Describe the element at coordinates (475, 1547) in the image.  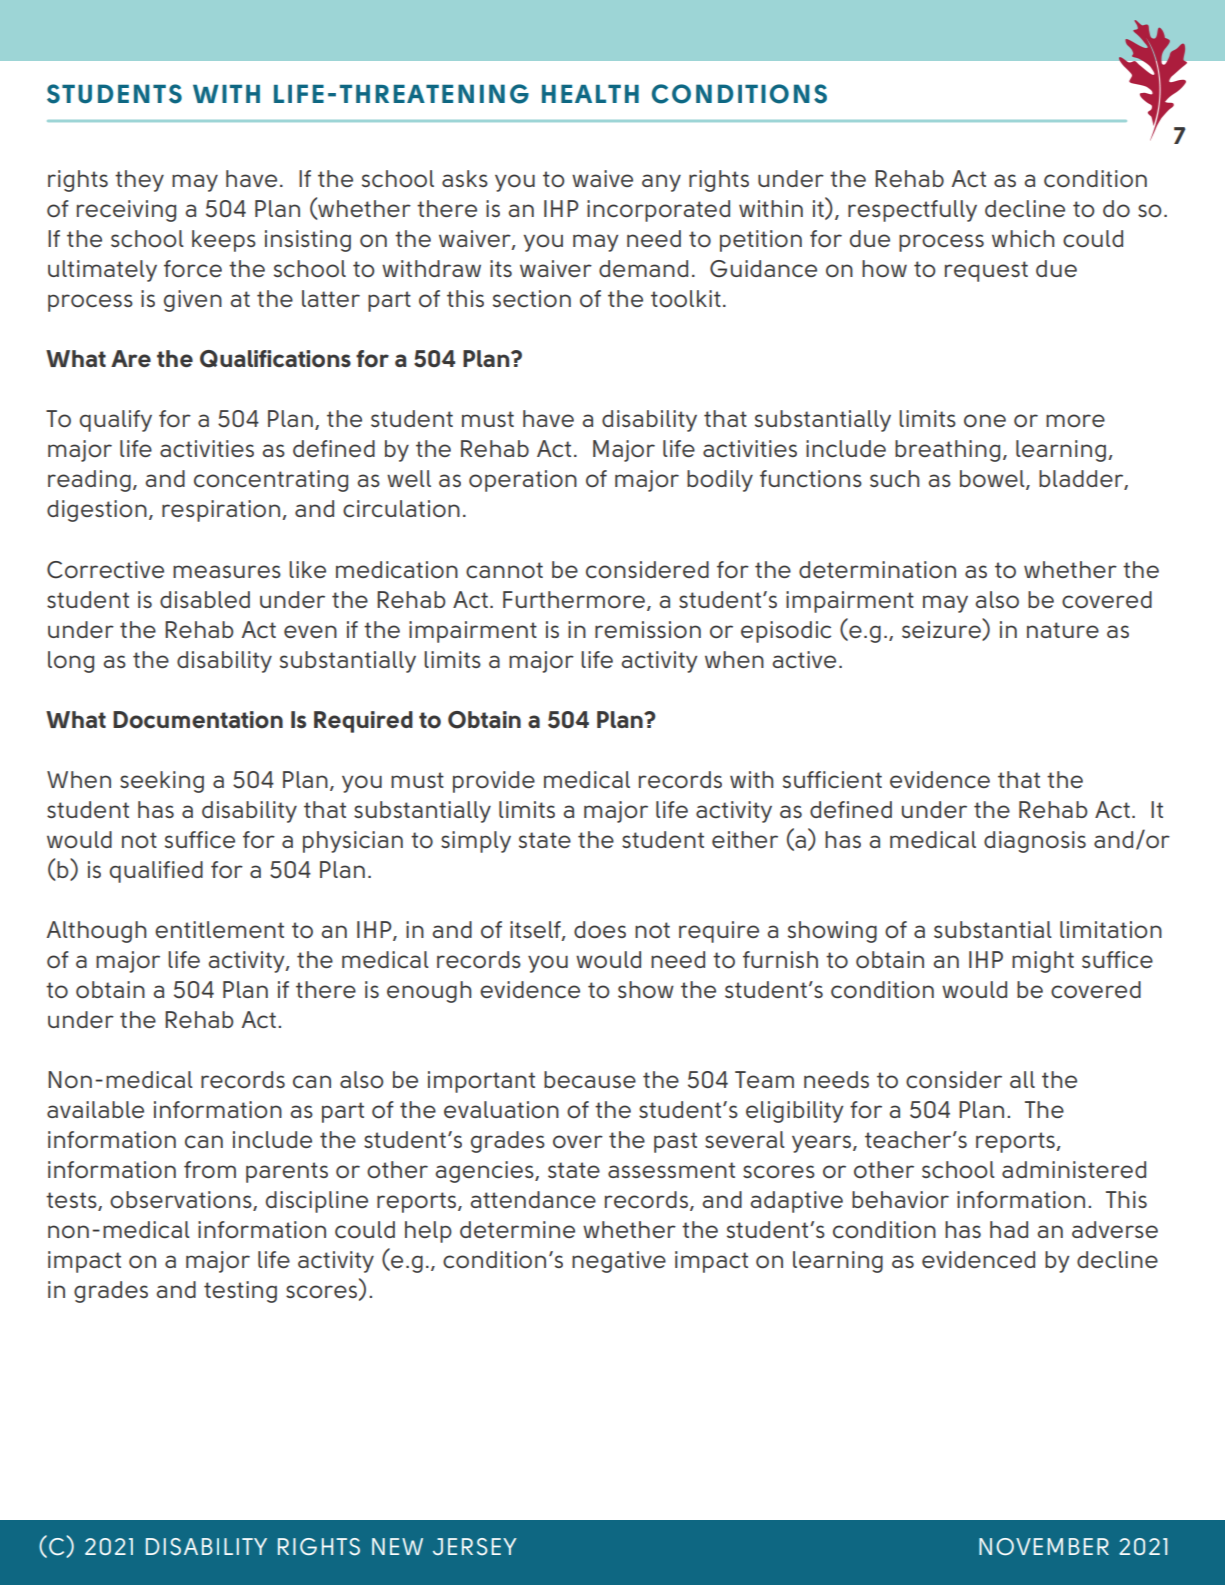
I see `JERSEY` at that location.
